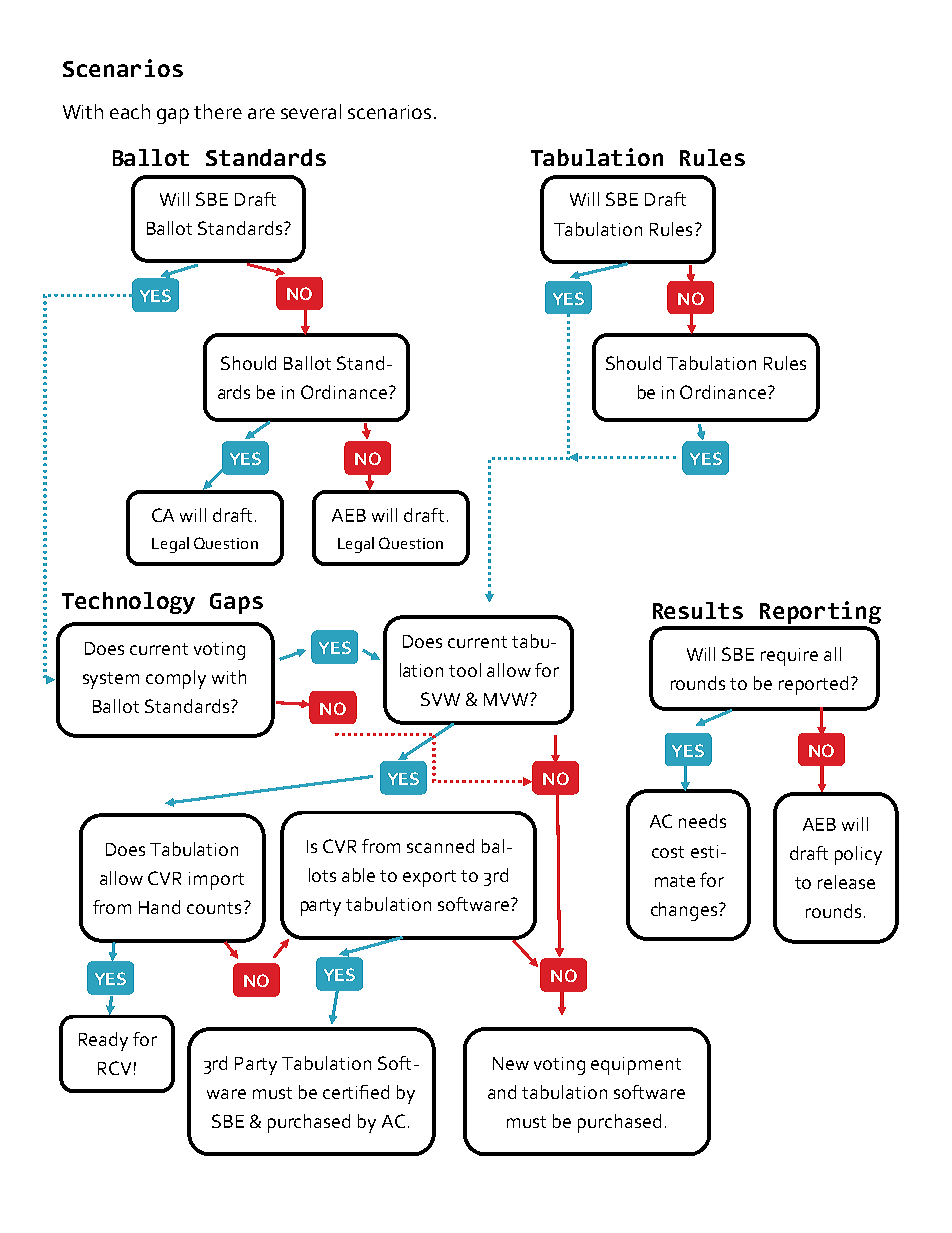 The image size is (952, 1233). I want to click on New, so click(511, 1063).
